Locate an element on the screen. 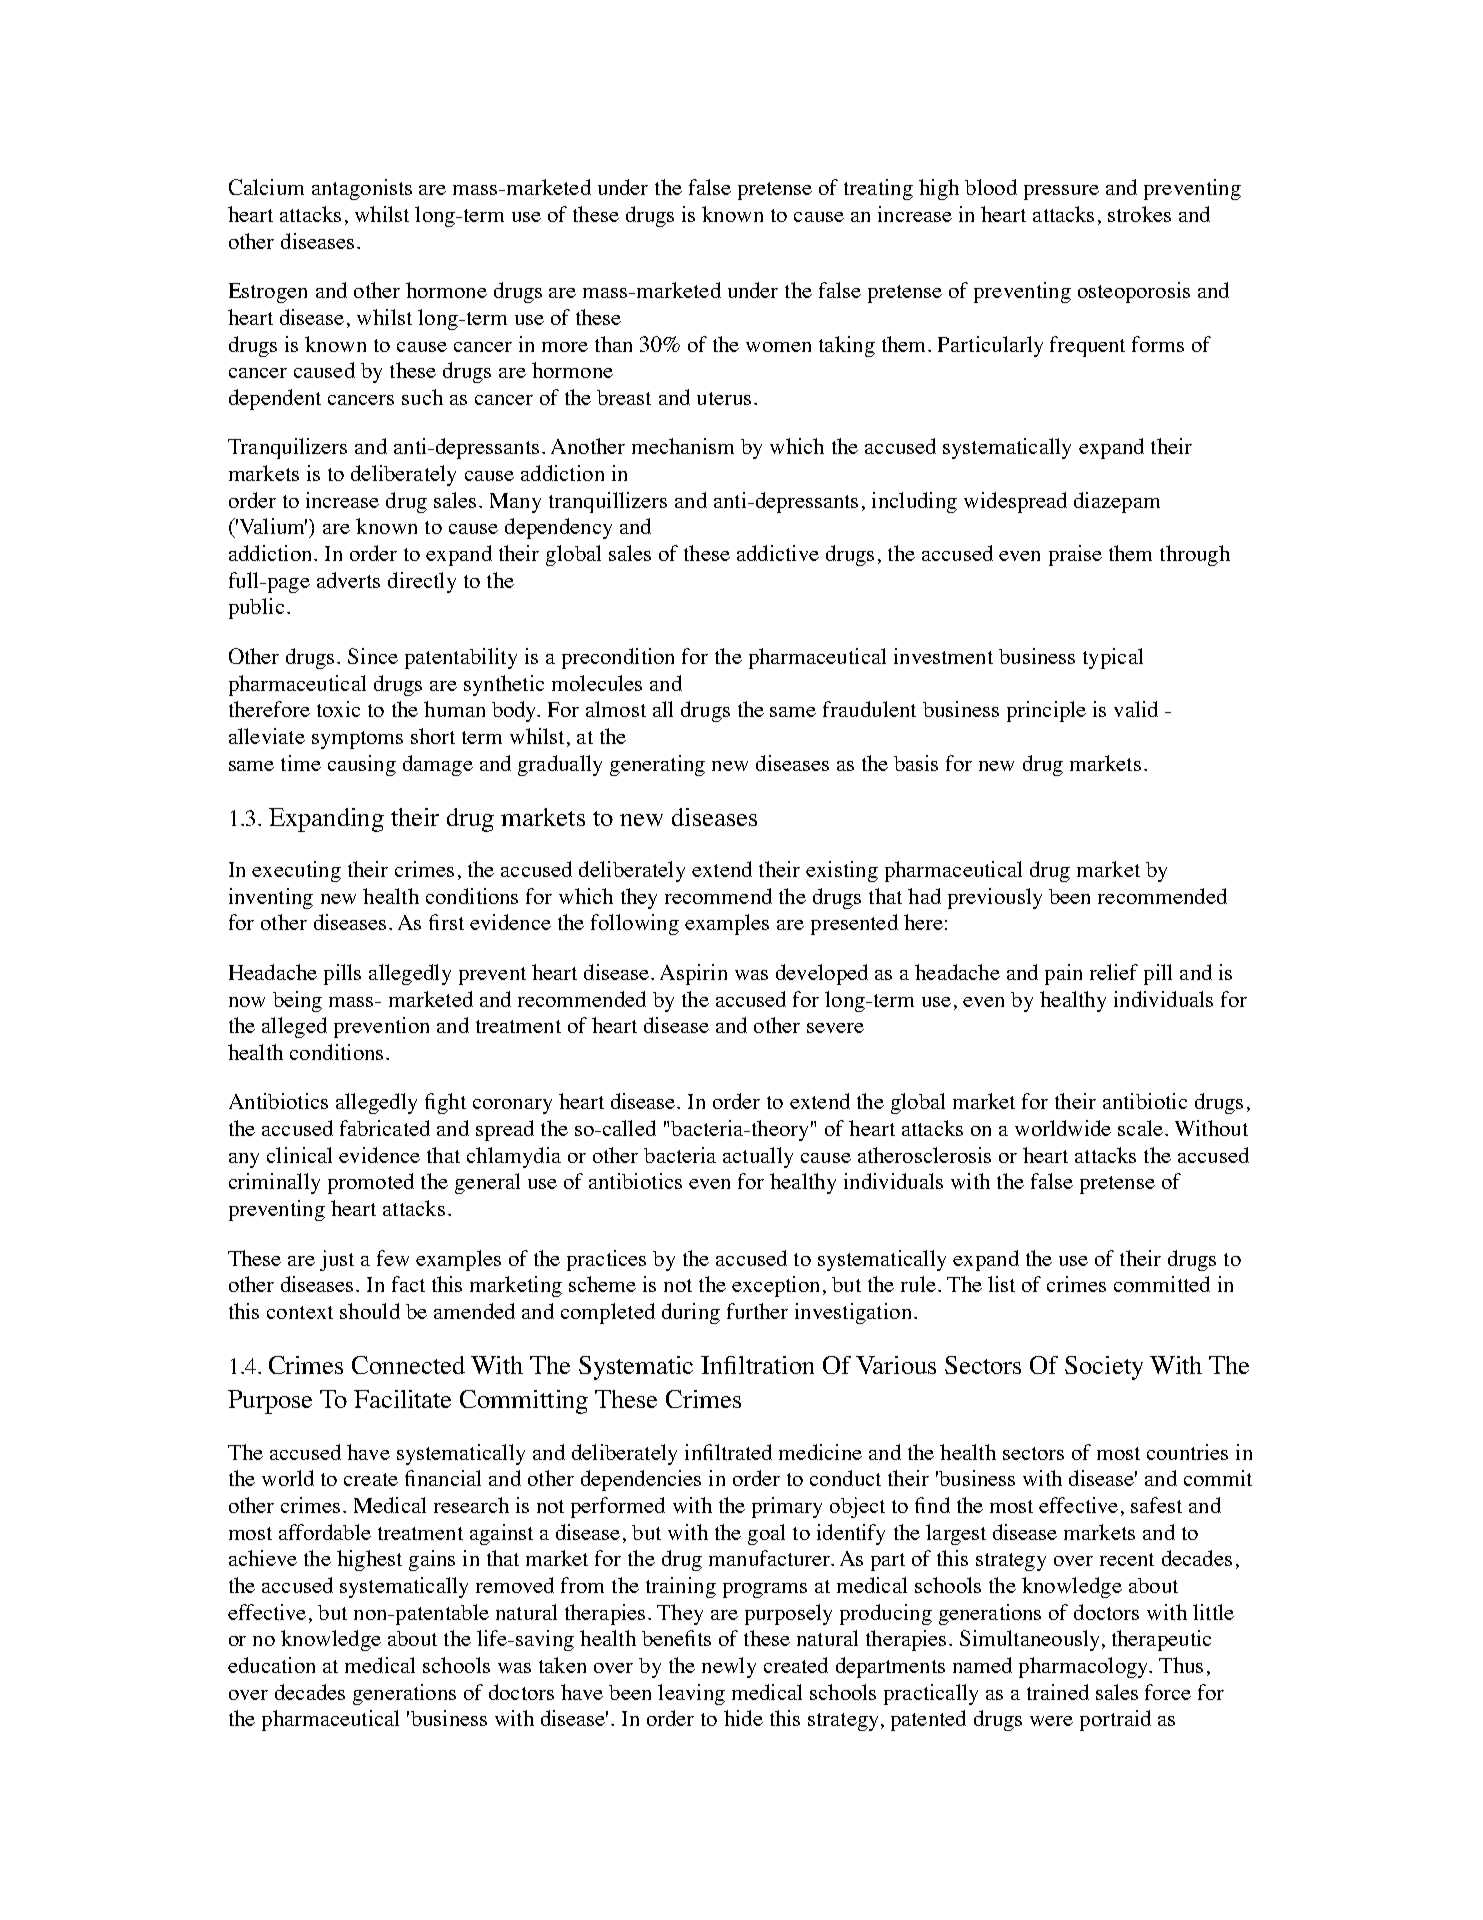  valid is located at coordinates (1136, 709).
